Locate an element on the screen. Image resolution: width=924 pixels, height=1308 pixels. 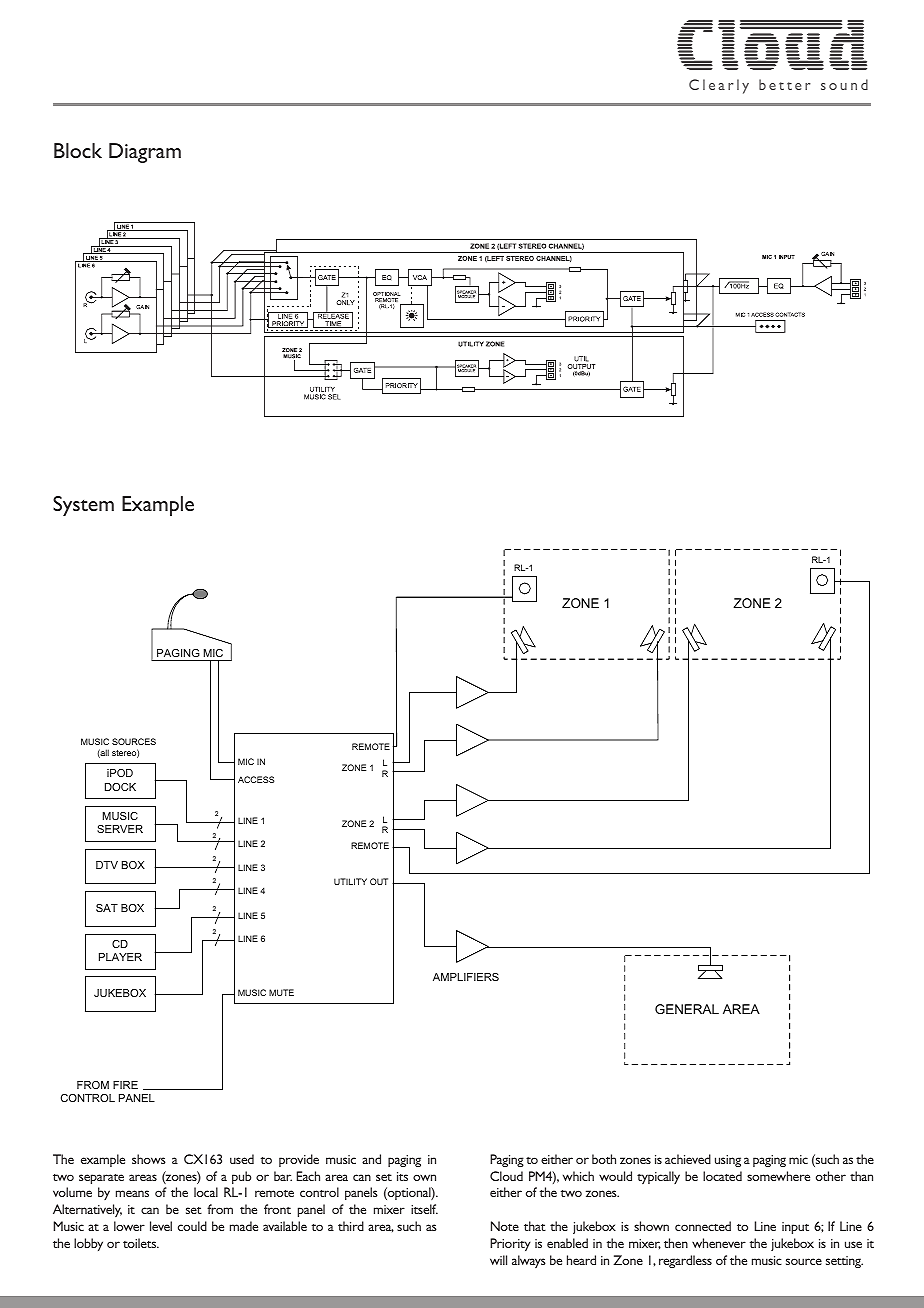
input is located at coordinates (795, 1228).
